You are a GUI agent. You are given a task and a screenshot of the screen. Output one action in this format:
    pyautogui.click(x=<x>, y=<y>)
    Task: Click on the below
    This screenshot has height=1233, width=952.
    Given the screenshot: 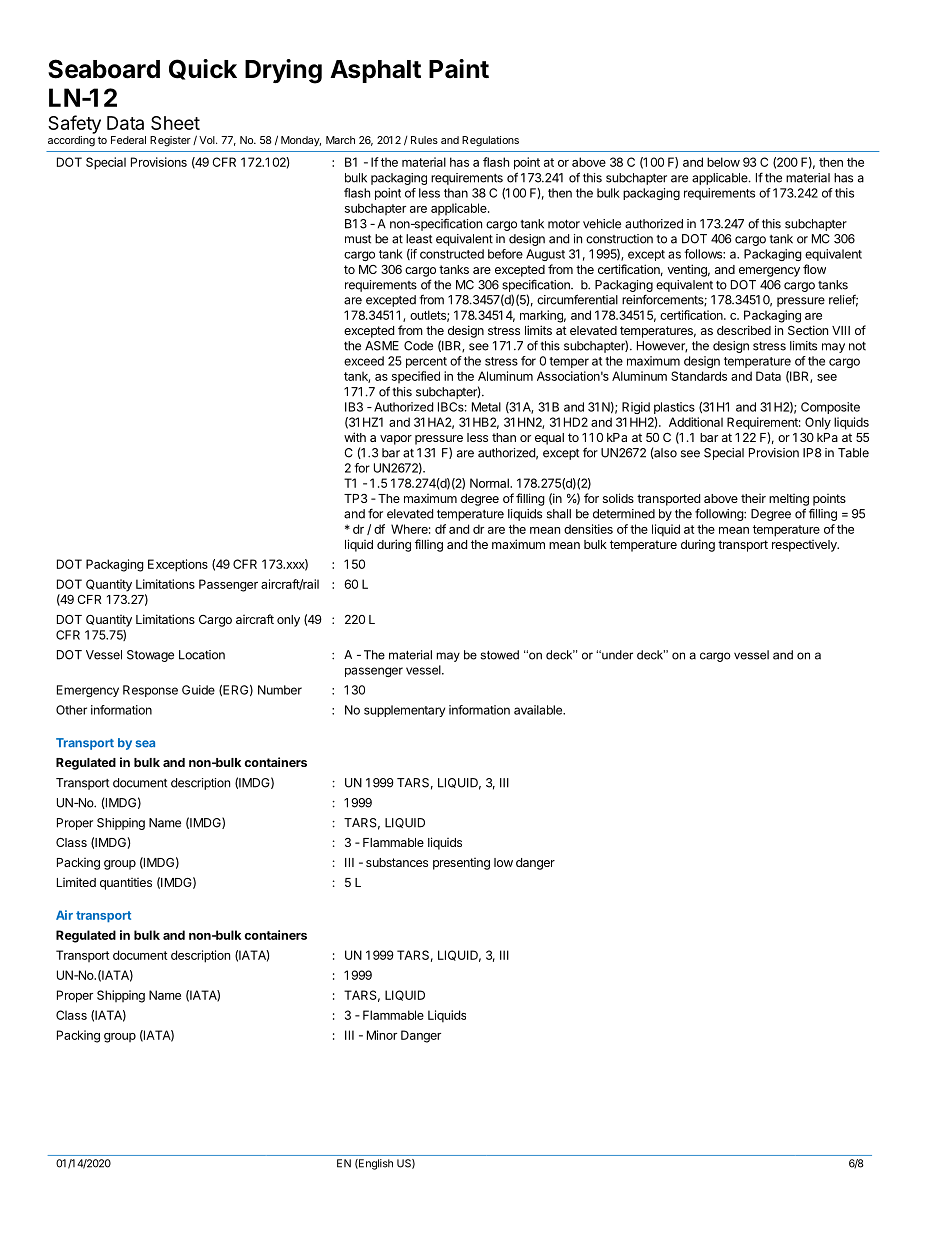 What is the action you would take?
    pyautogui.click(x=723, y=162)
